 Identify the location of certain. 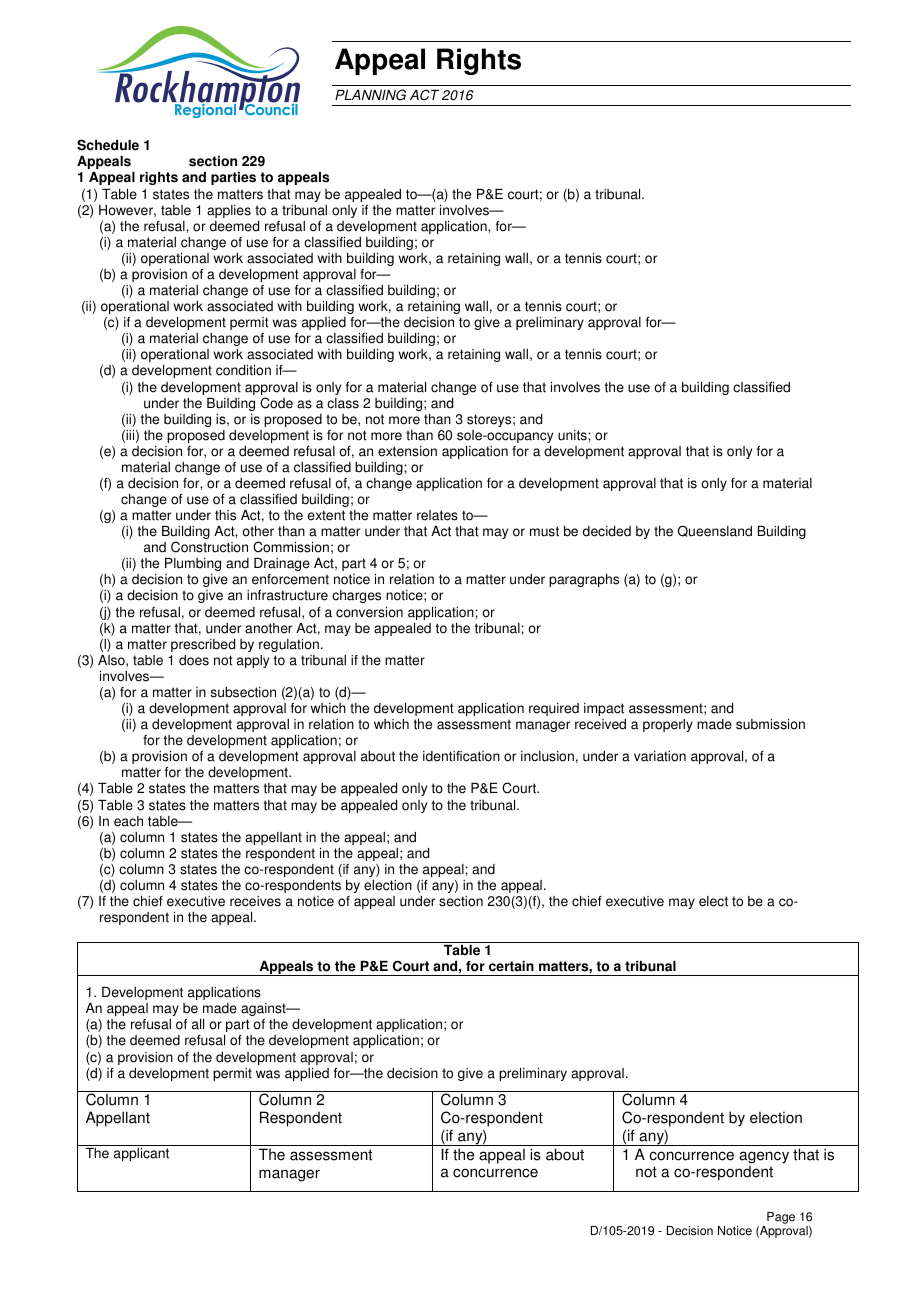
(511, 966).
